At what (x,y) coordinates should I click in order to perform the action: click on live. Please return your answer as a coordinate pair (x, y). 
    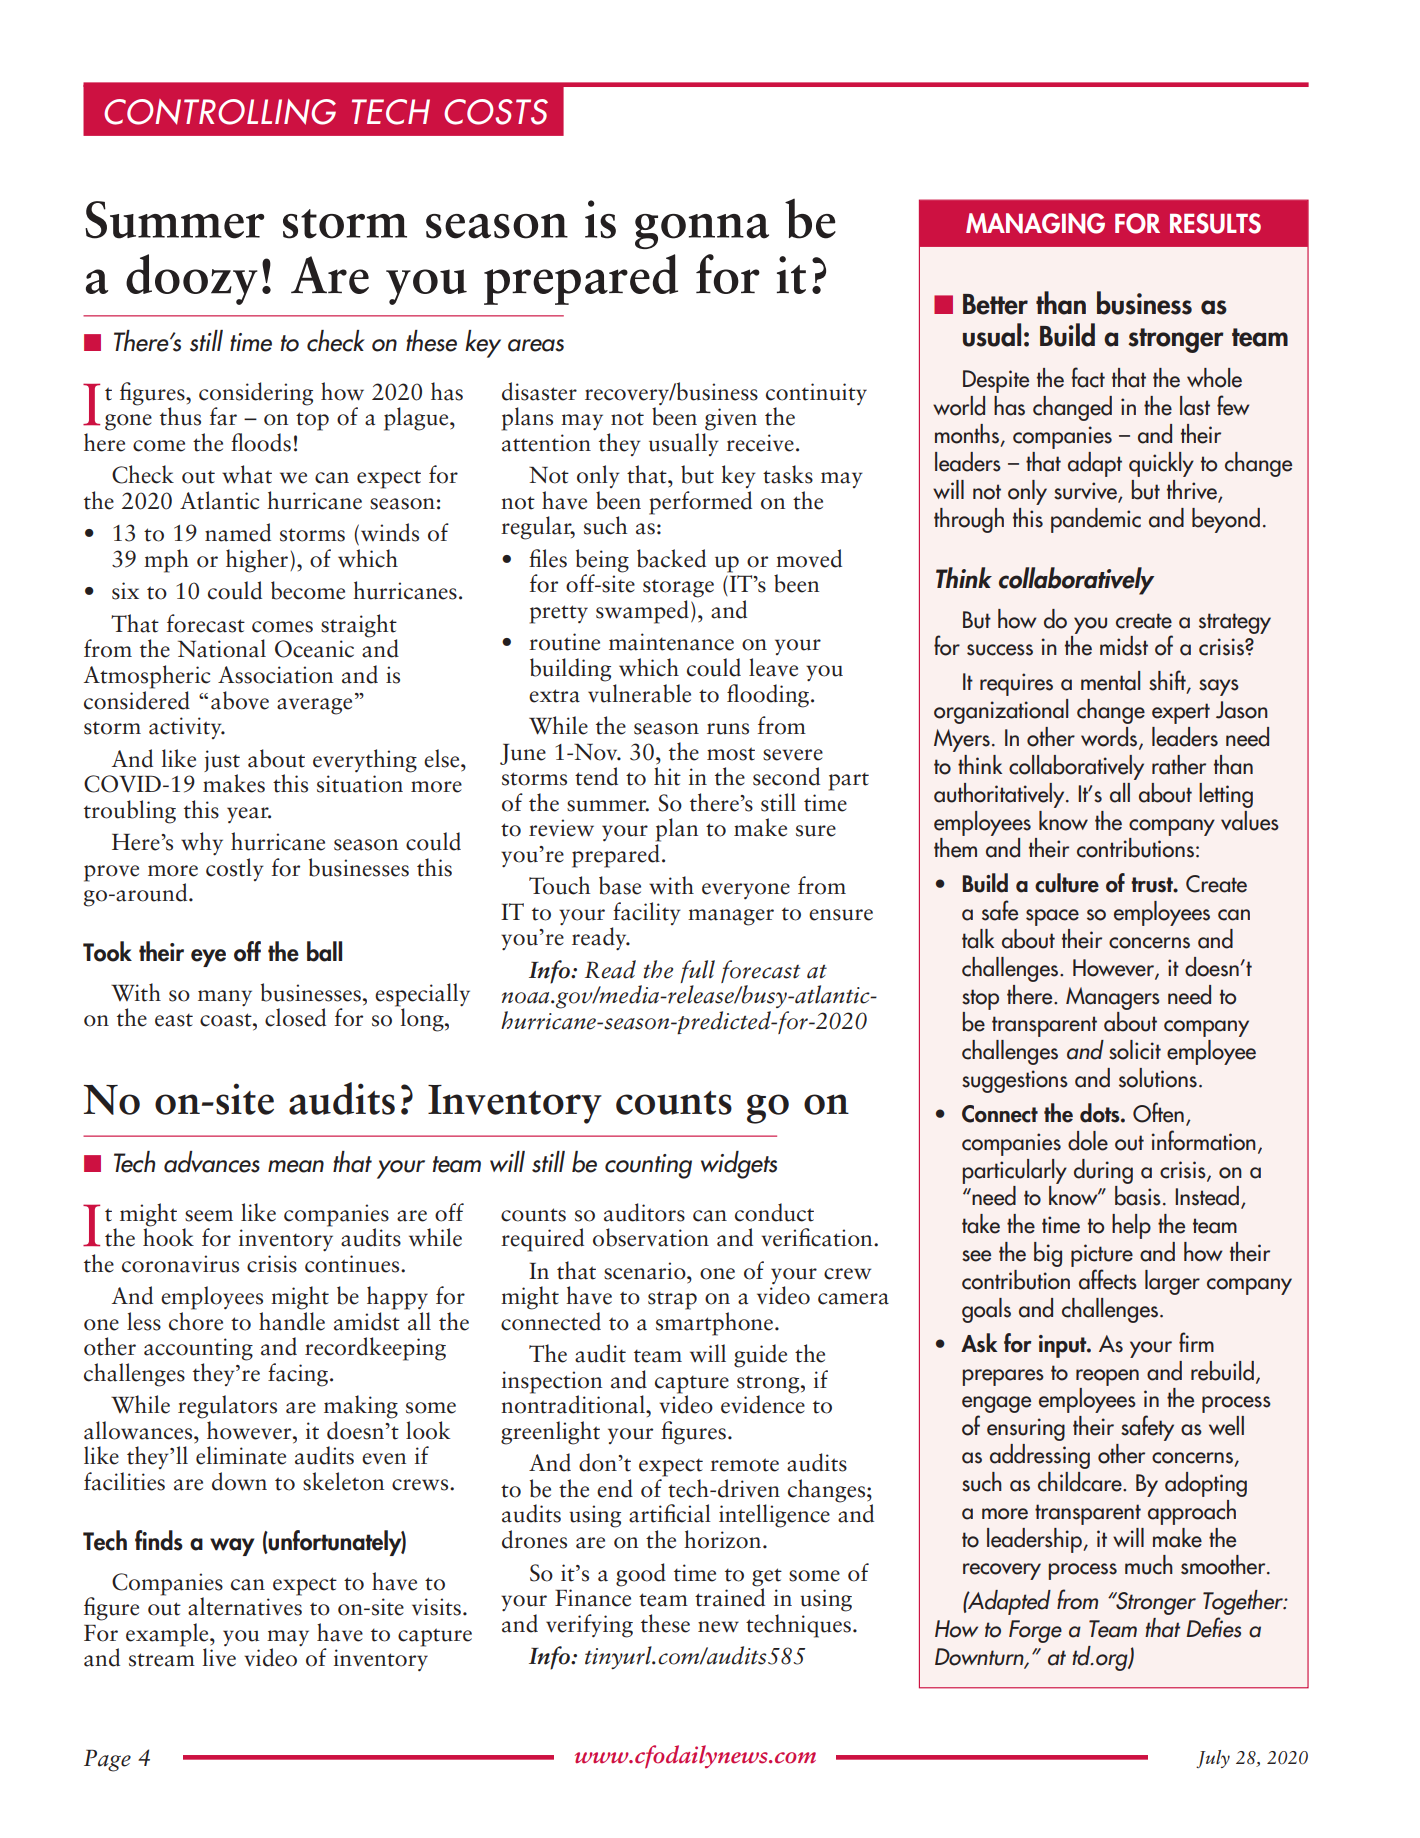
    Looking at the image, I should click on (219, 1657).
